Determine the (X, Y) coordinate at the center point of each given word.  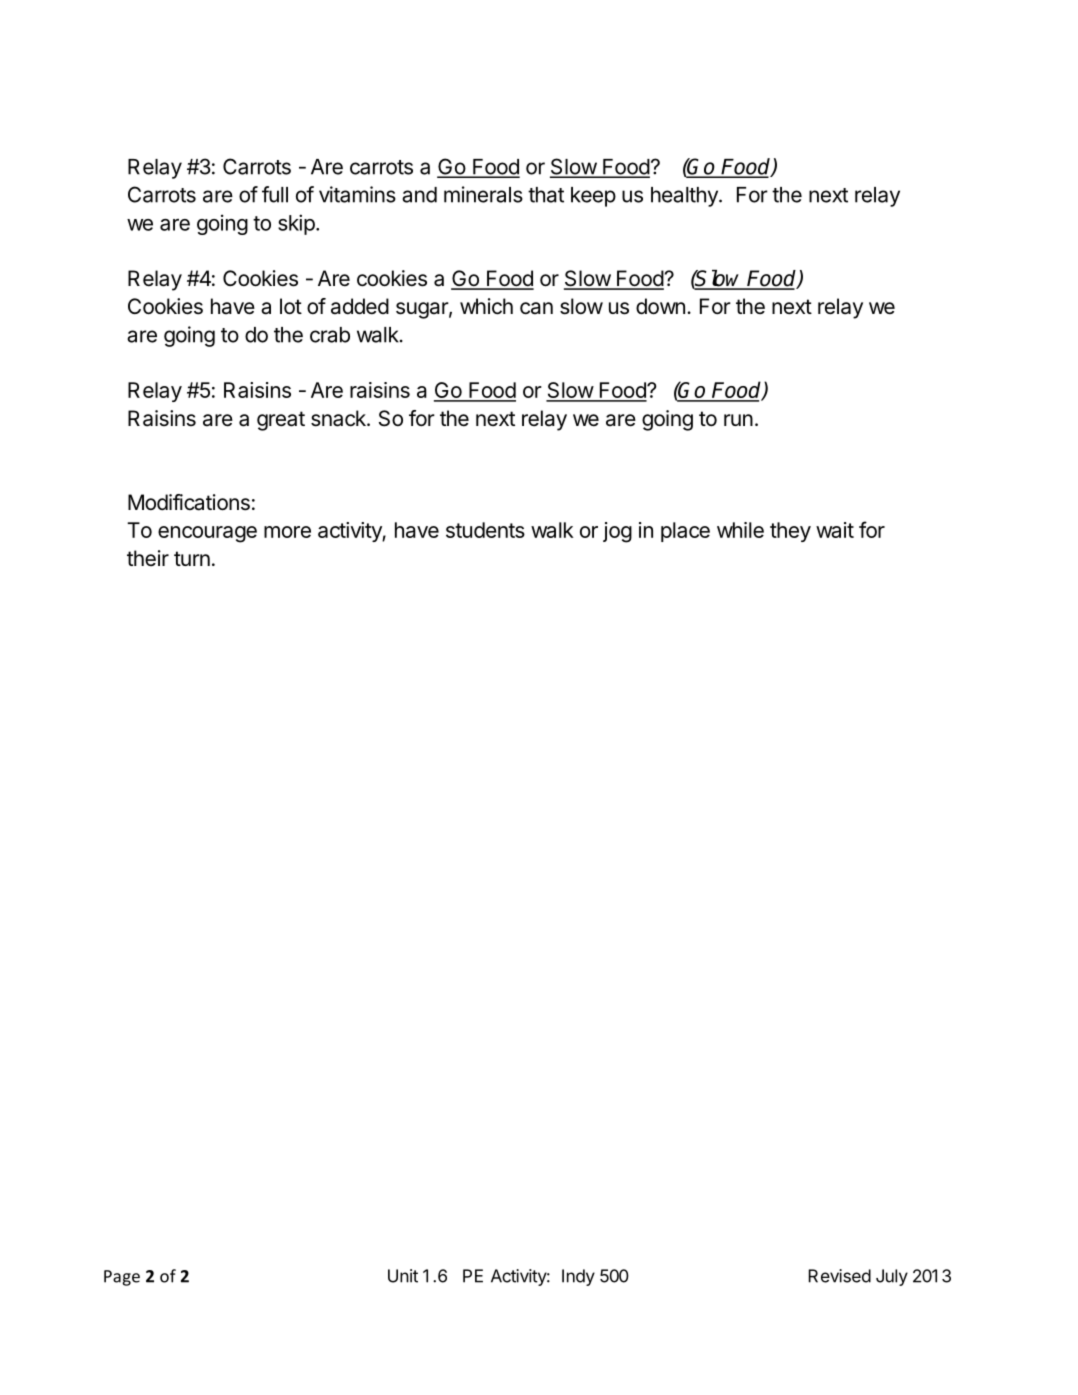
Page (122, 1278)
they (790, 532)
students (485, 530)
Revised (839, 1276)
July (892, 1277)
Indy (578, 1277)
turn (192, 558)
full (275, 194)
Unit (403, 1276)
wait (835, 530)
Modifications (189, 502)
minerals (483, 194)
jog (617, 532)
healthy (685, 197)
